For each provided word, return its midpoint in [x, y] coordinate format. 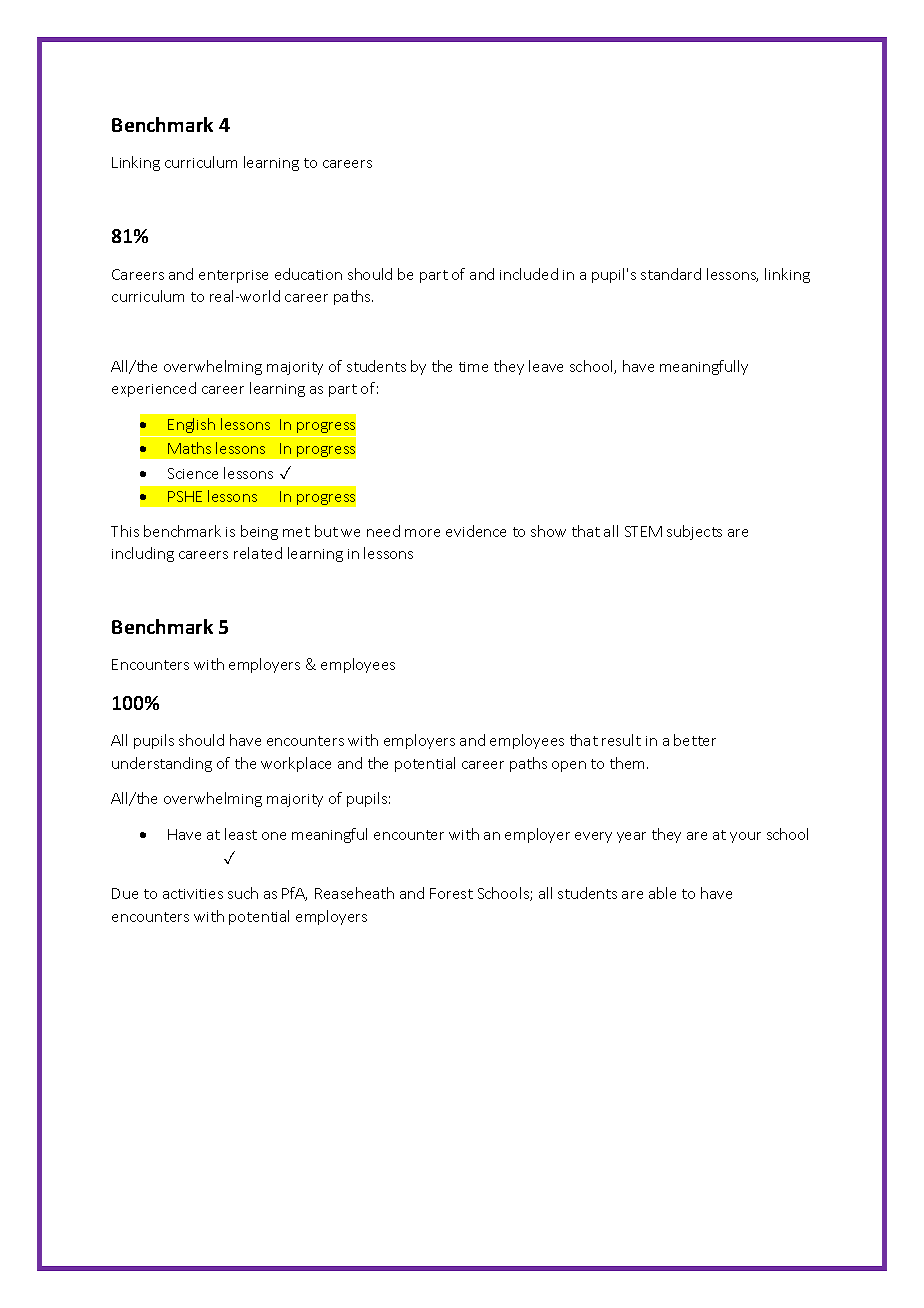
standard [671, 274]
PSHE [185, 496]
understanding [162, 764]
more [422, 533]
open [569, 766]
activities [193, 894]
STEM [643, 531]
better [695, 740]
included [529, 274]
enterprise [233, 276]
